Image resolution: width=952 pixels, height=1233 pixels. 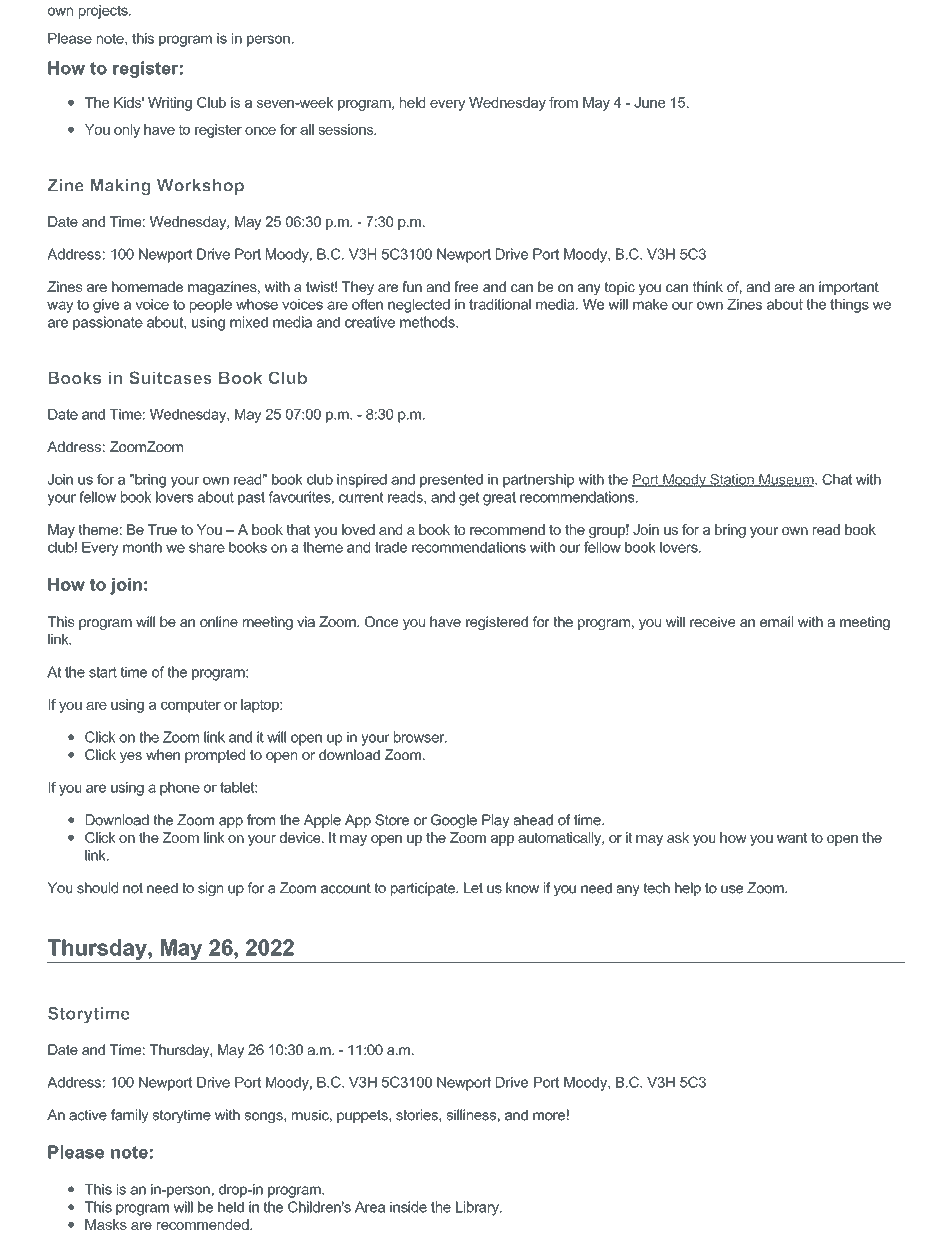 I want to click on True, so click(x=162, y=529).
